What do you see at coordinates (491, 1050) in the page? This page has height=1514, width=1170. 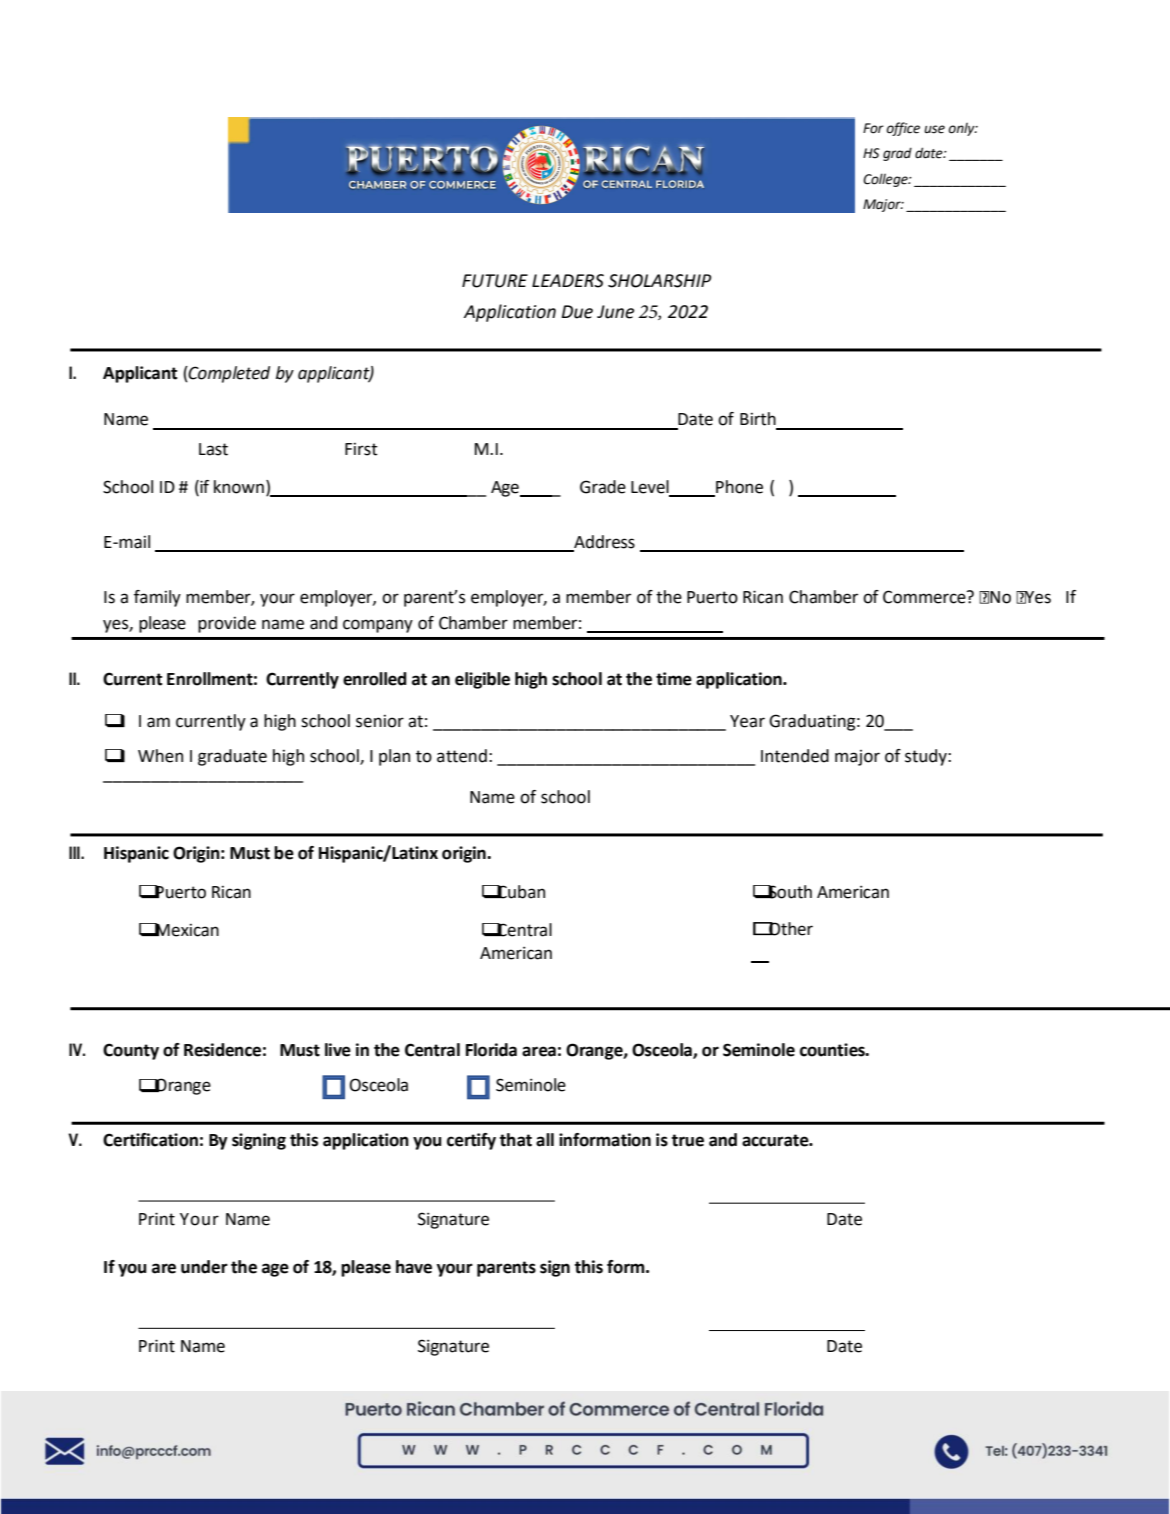 I see `Florida` at bounding box center [491, 1050].
